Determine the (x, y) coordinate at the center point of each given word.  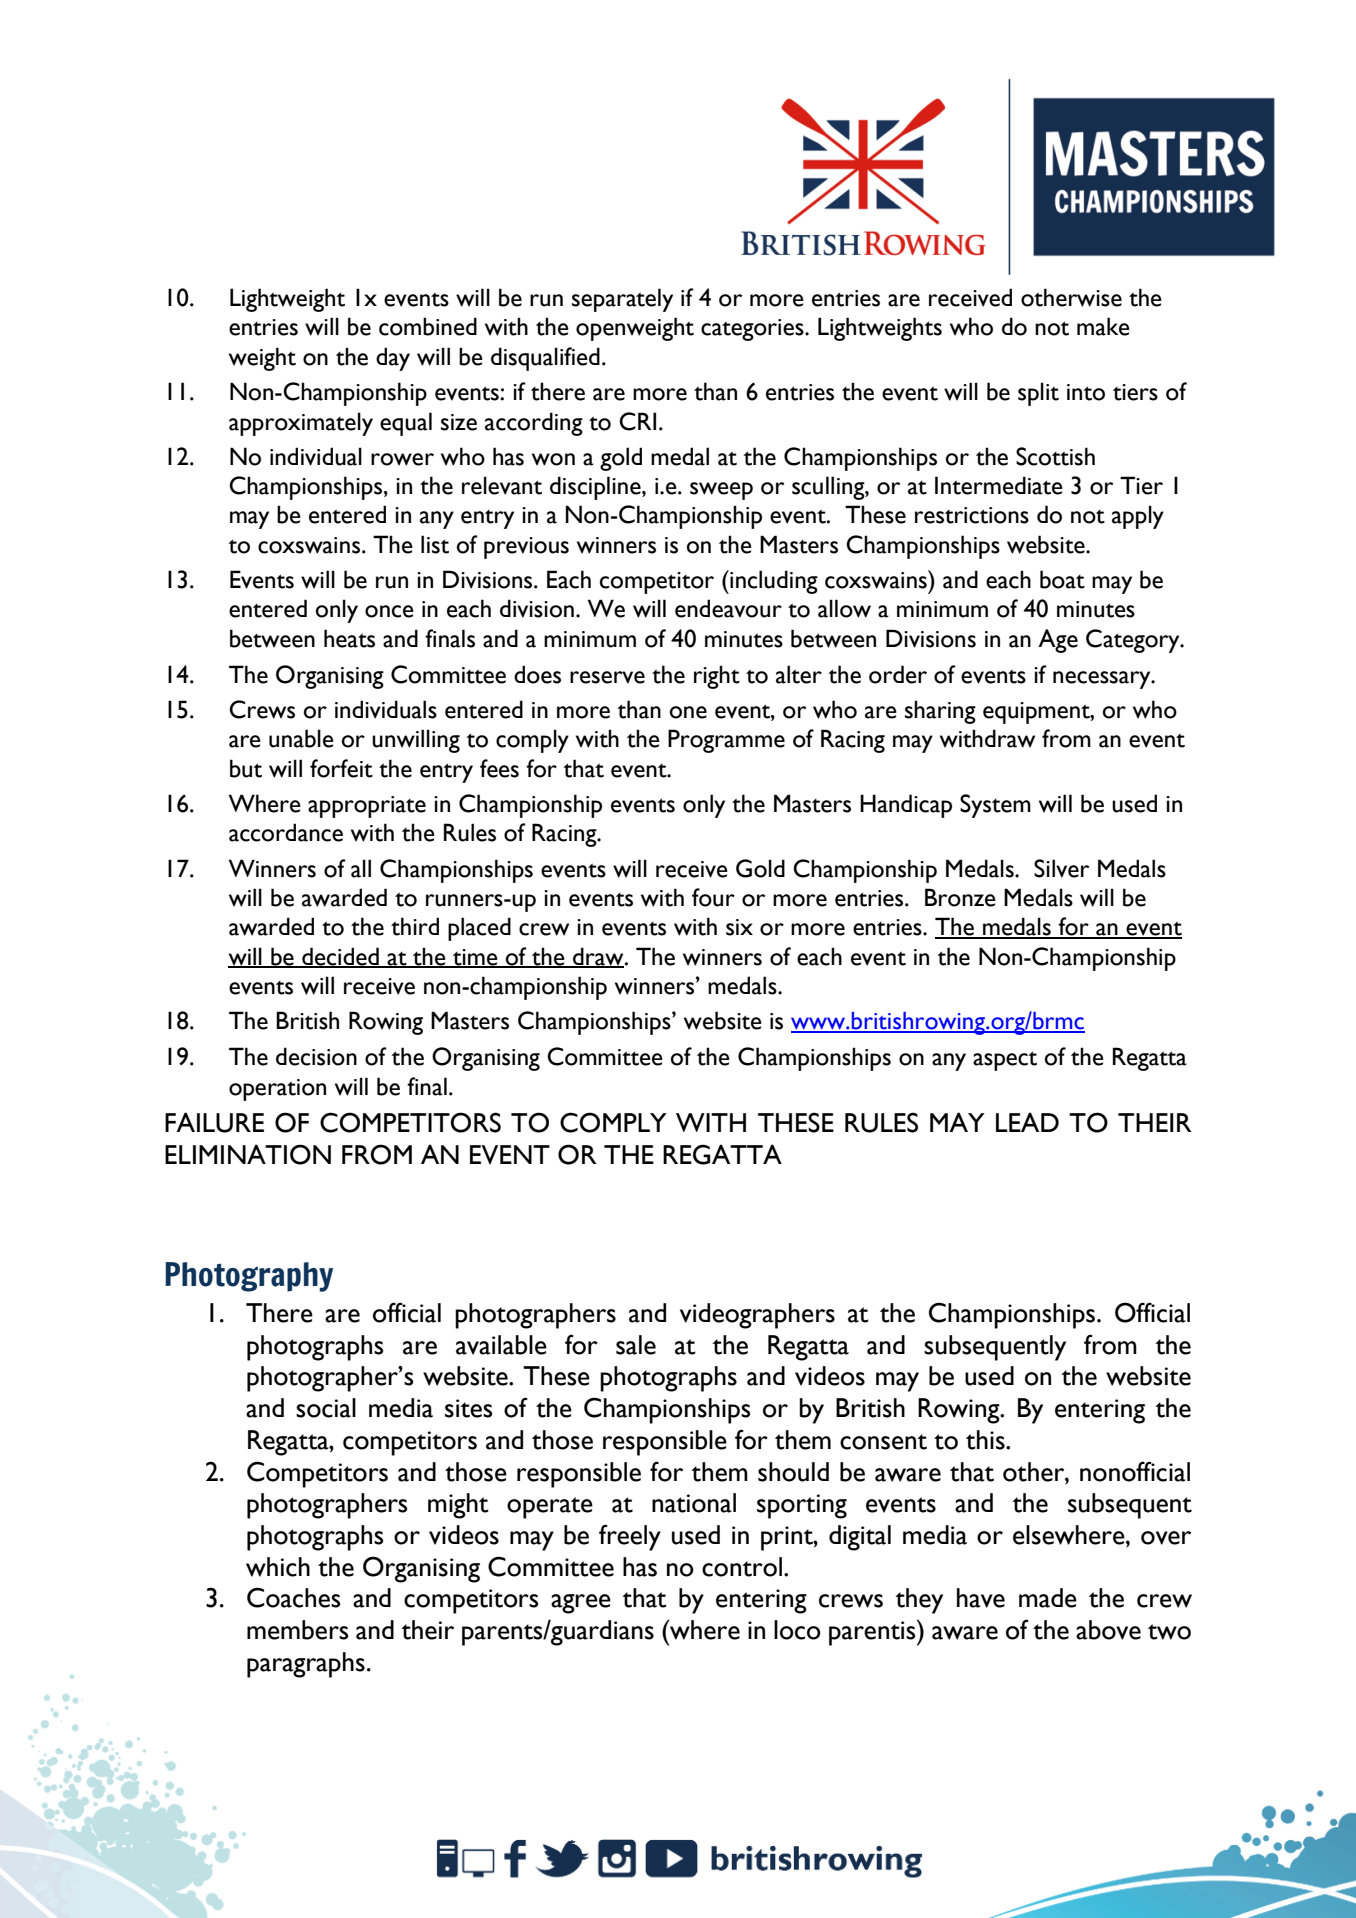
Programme (726, 741)
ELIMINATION (248, 1154)
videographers (757, 1316)
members (297, 1630)
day (393, 359)
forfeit (341, 768)
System (995, 806)
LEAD (1027, 1122)
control (742, 1567)
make (1103, 326)
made (1048, 1598)
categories (753, 330)
